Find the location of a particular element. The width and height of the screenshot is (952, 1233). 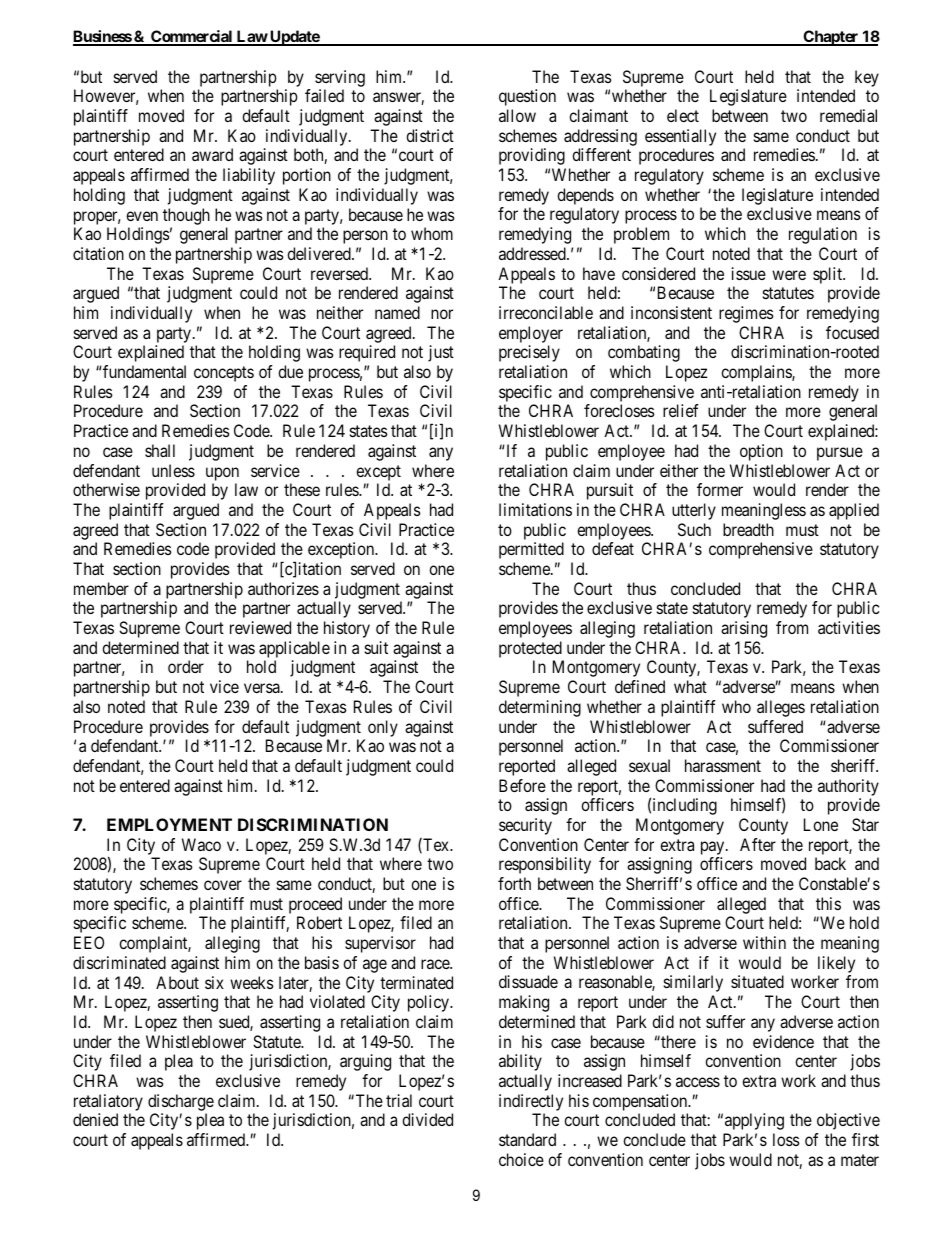

just is located at coordinates (441, 353).
